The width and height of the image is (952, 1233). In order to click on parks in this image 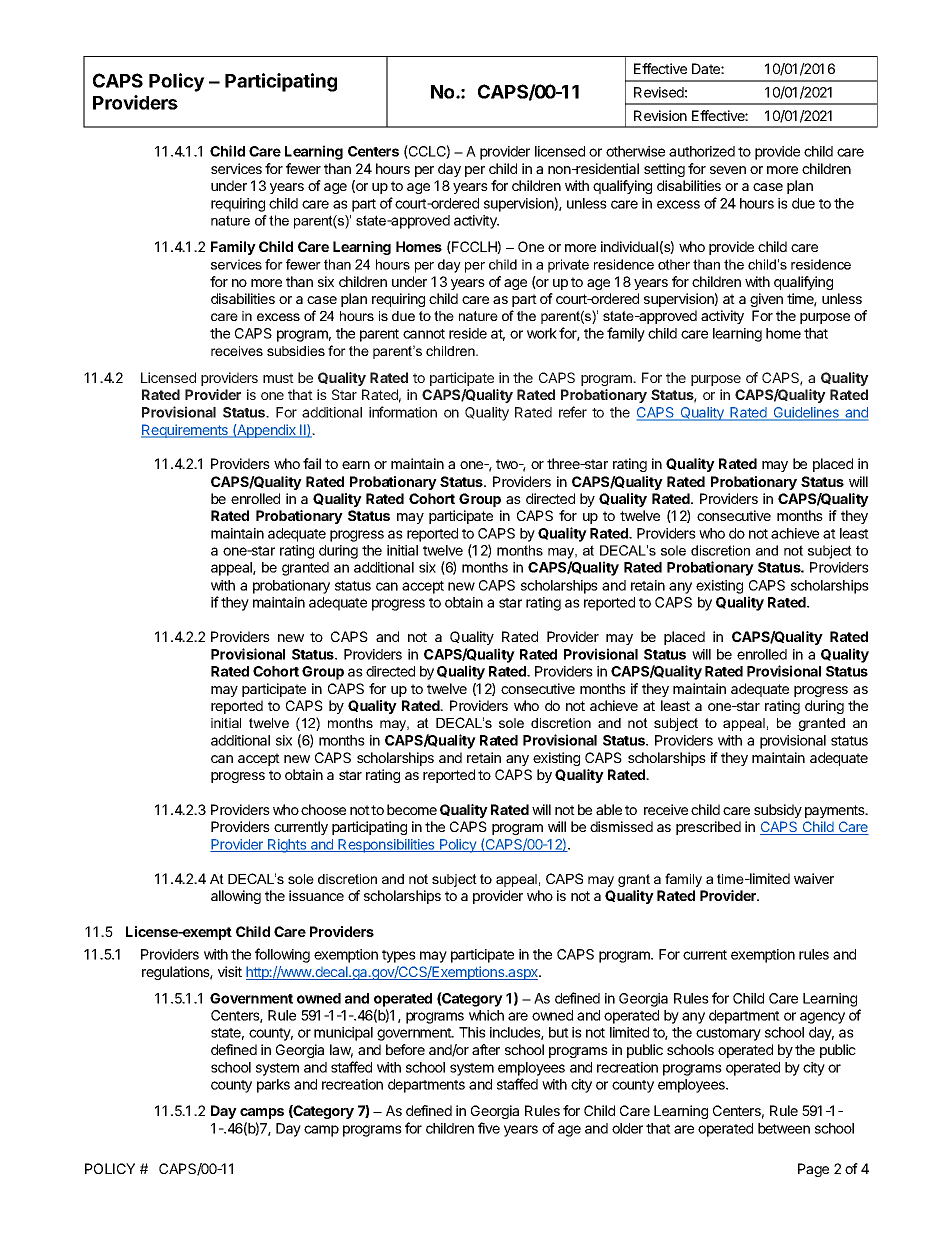, I will do `click(273, 1086)`.
